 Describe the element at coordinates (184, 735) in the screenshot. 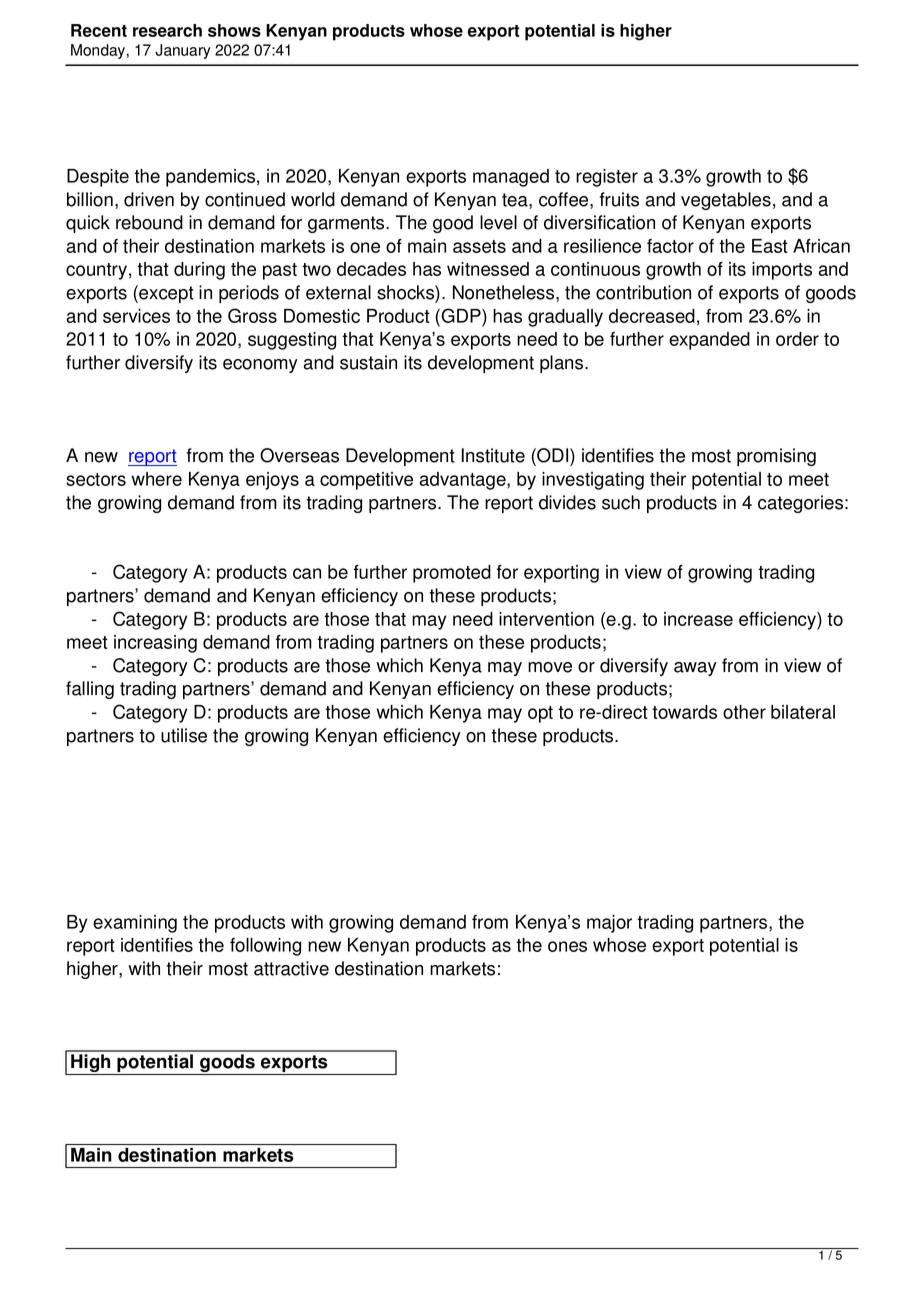

I see `utilise` at that location.
